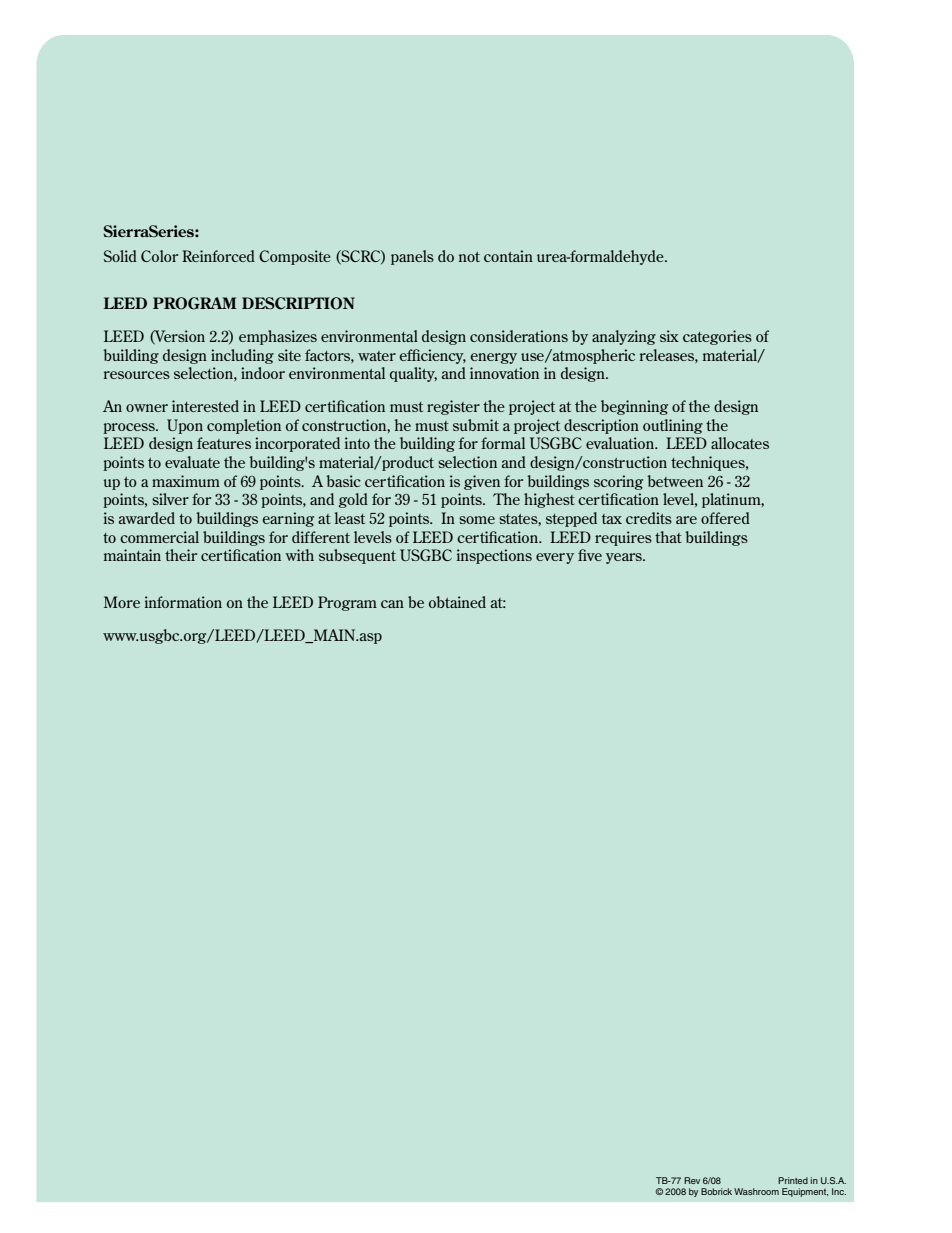  I want to click on not, so click(469, 257).
